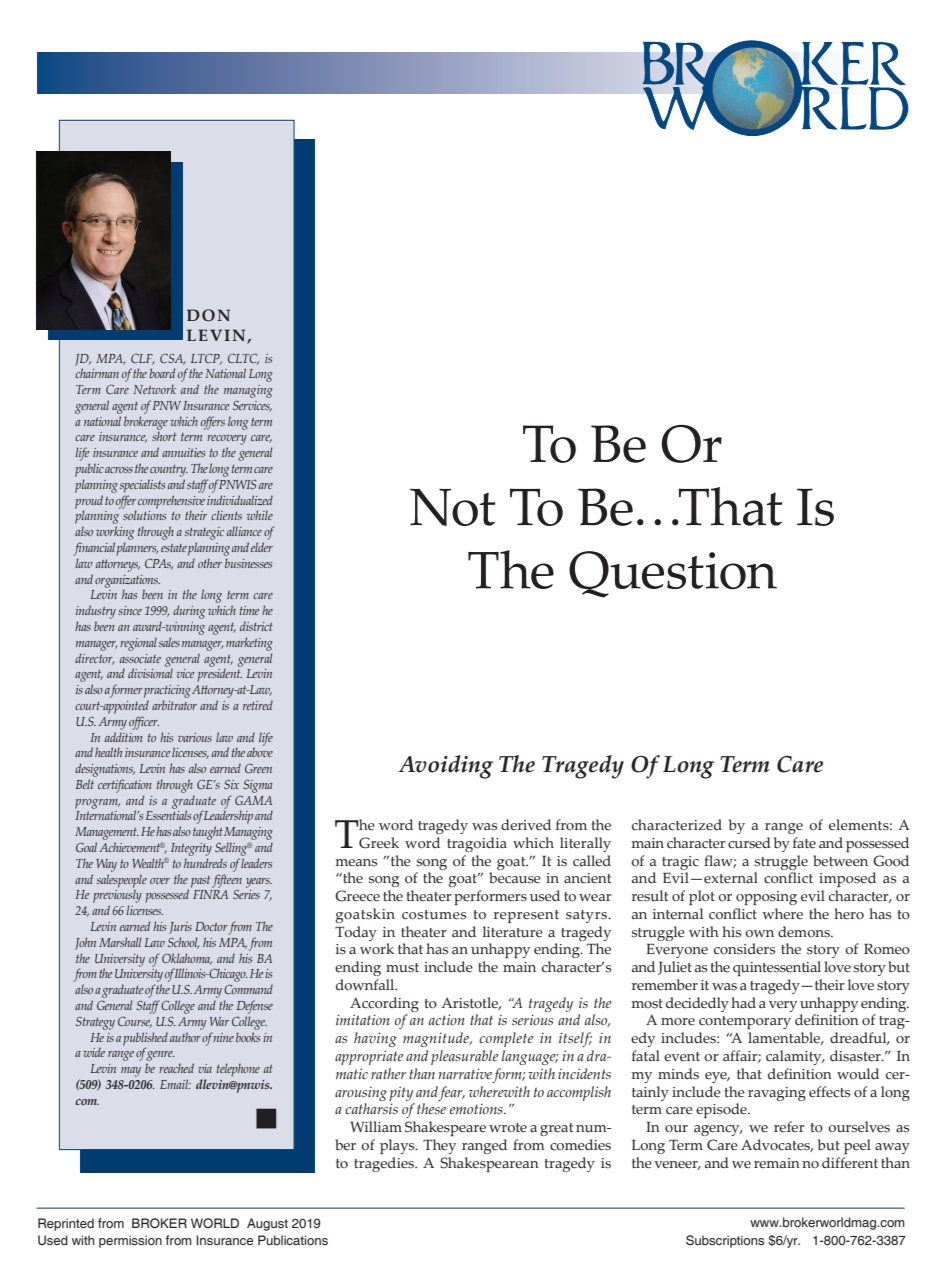 Image resolution: width=947 pixels, height=1288 pixels. I want to click on They, so click(439, 1146).
